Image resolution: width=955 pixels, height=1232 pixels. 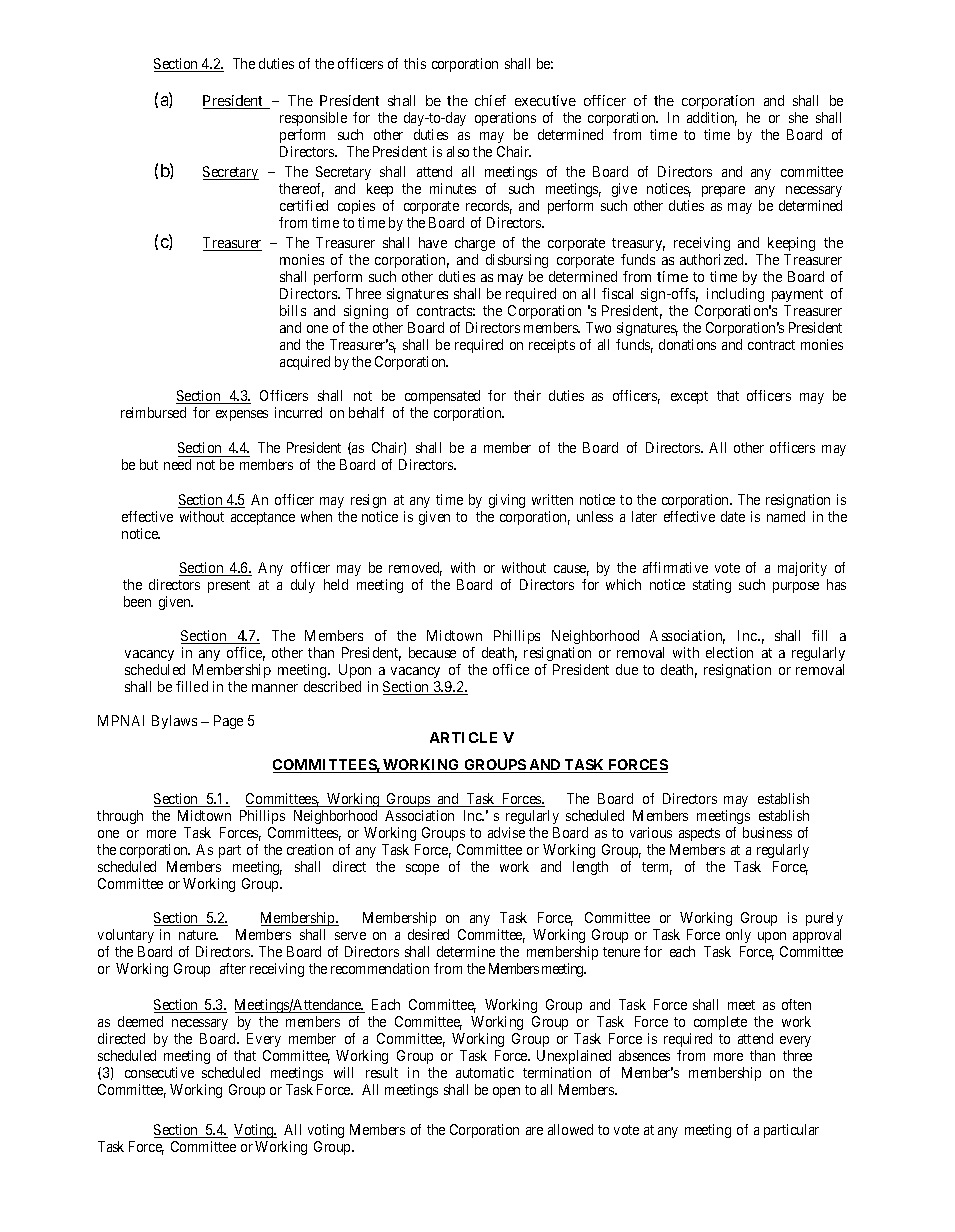 I want to click on responsible, so click(x=313, y=119).
